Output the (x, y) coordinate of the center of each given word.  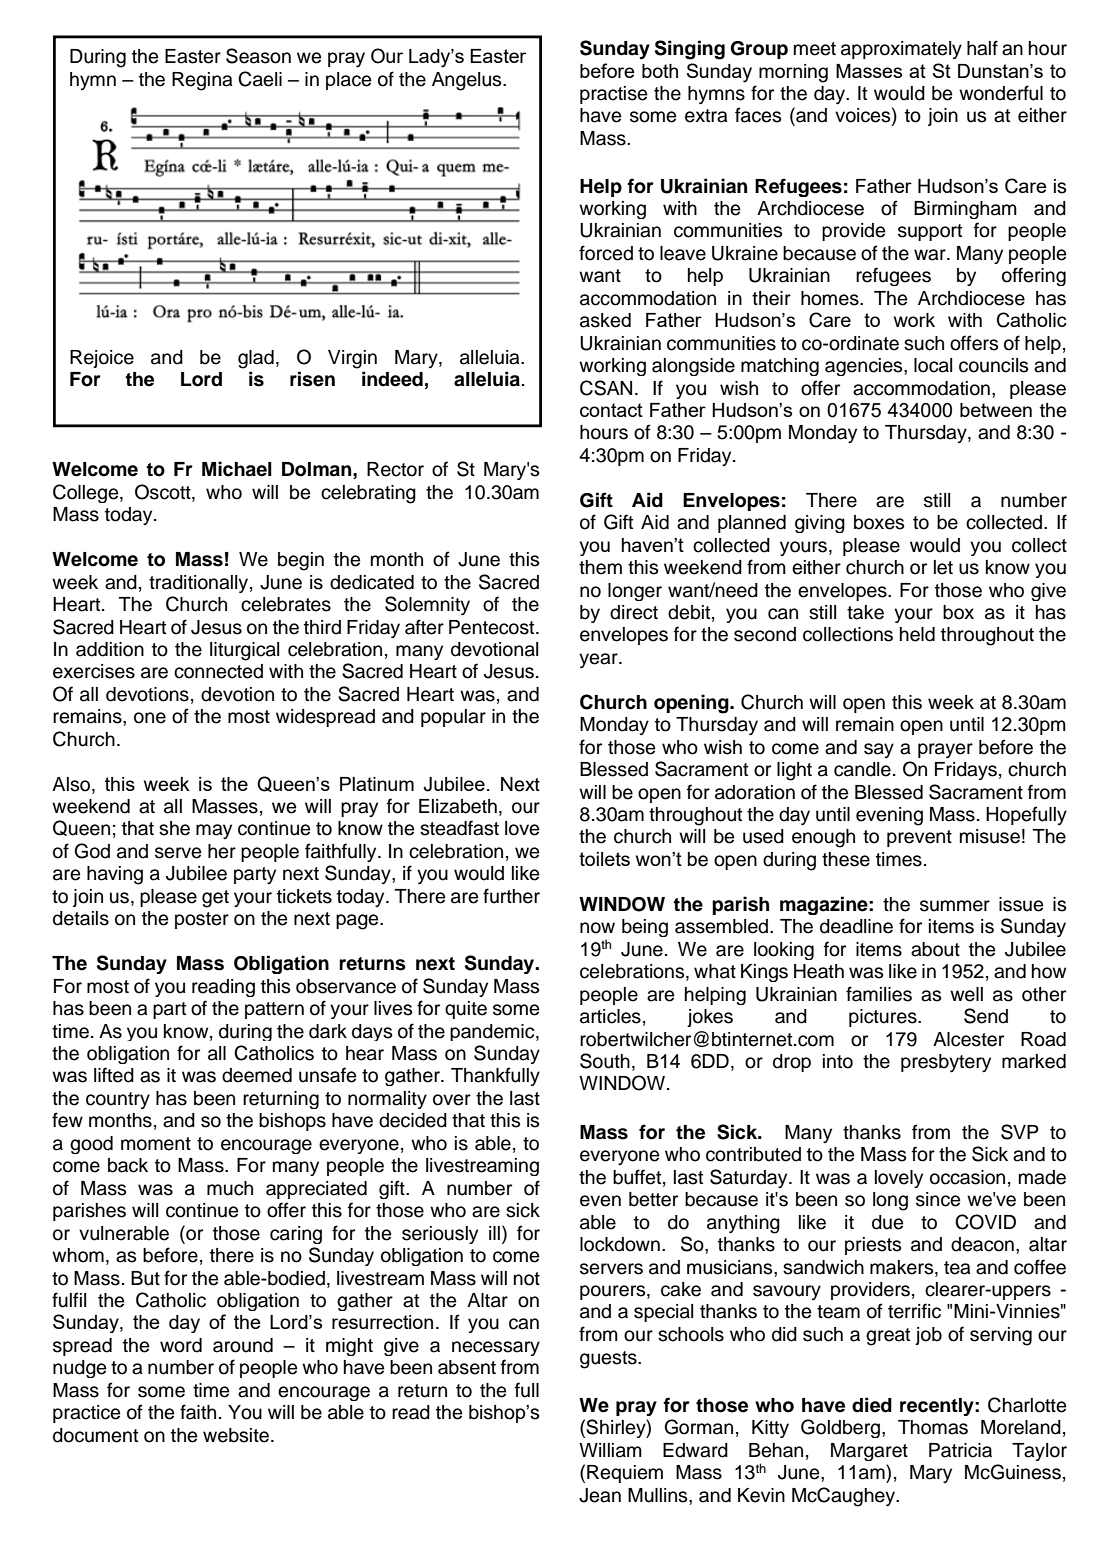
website (236, 1435)
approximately (901, 50)
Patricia (960, 1450)
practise (613, 95)
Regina (202, 81)
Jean (600, 1495)
